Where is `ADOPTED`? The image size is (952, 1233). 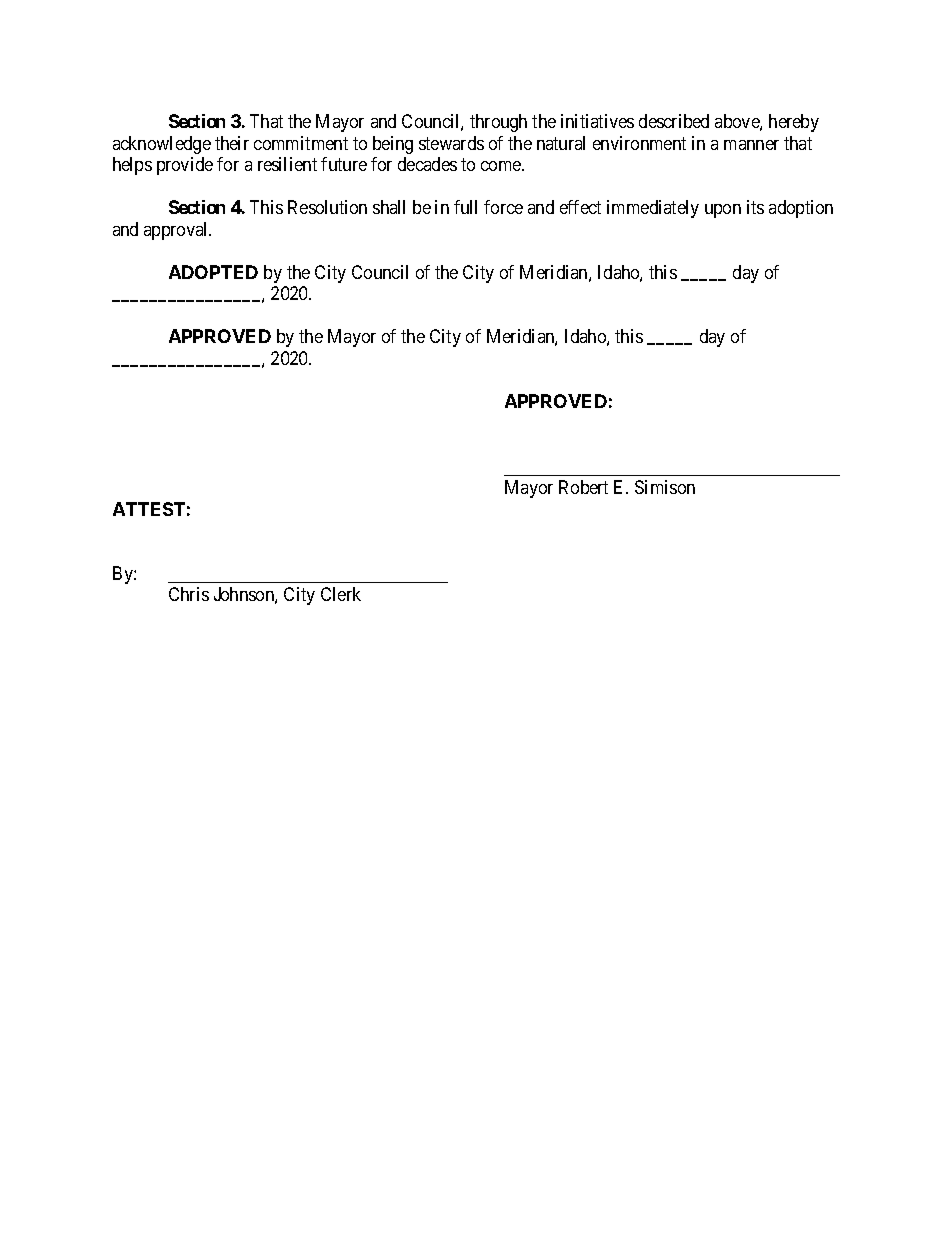 ADOPTED is located at coordinates (213, 272).
